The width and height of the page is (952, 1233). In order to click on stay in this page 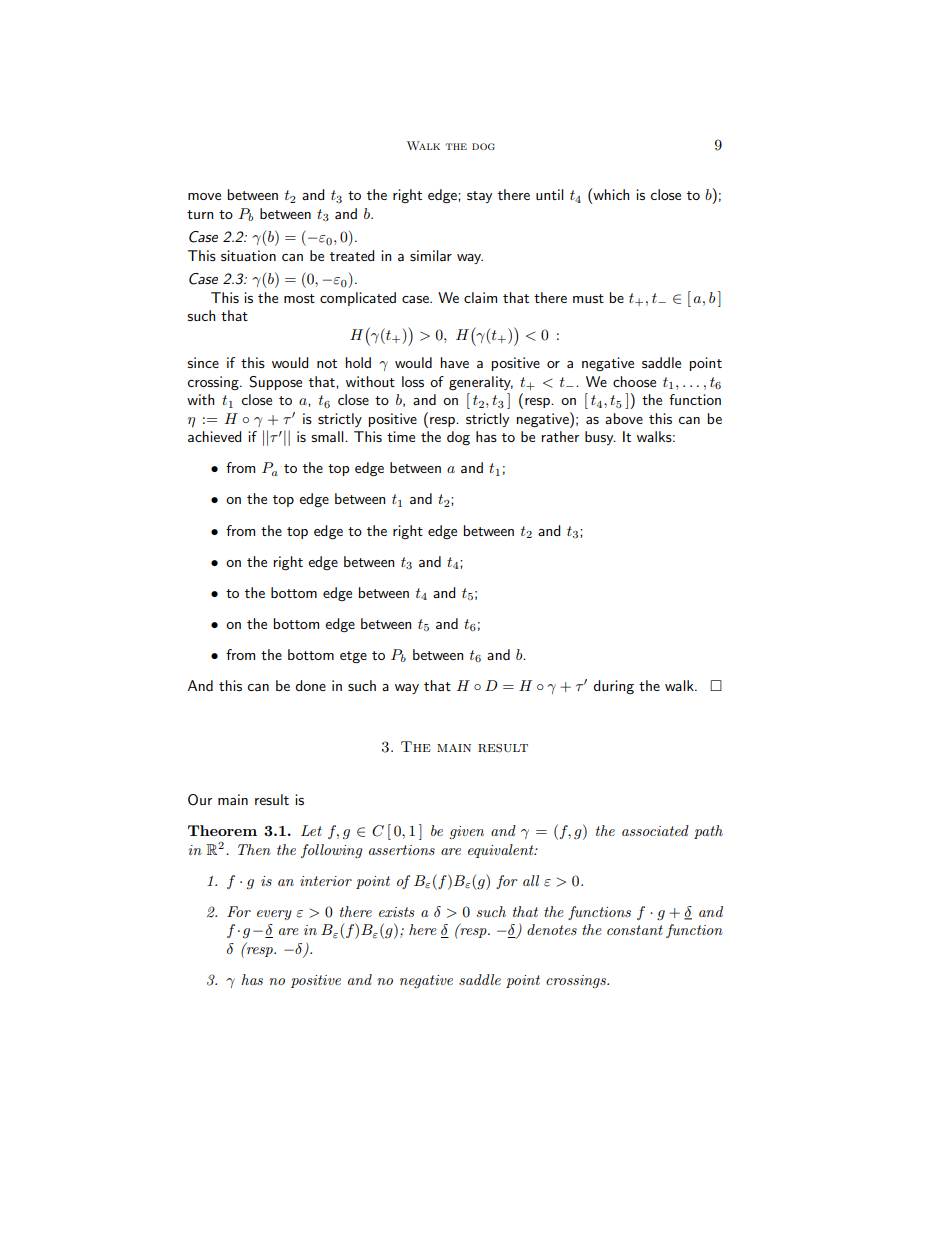, I will do `click(479, 197)`.
